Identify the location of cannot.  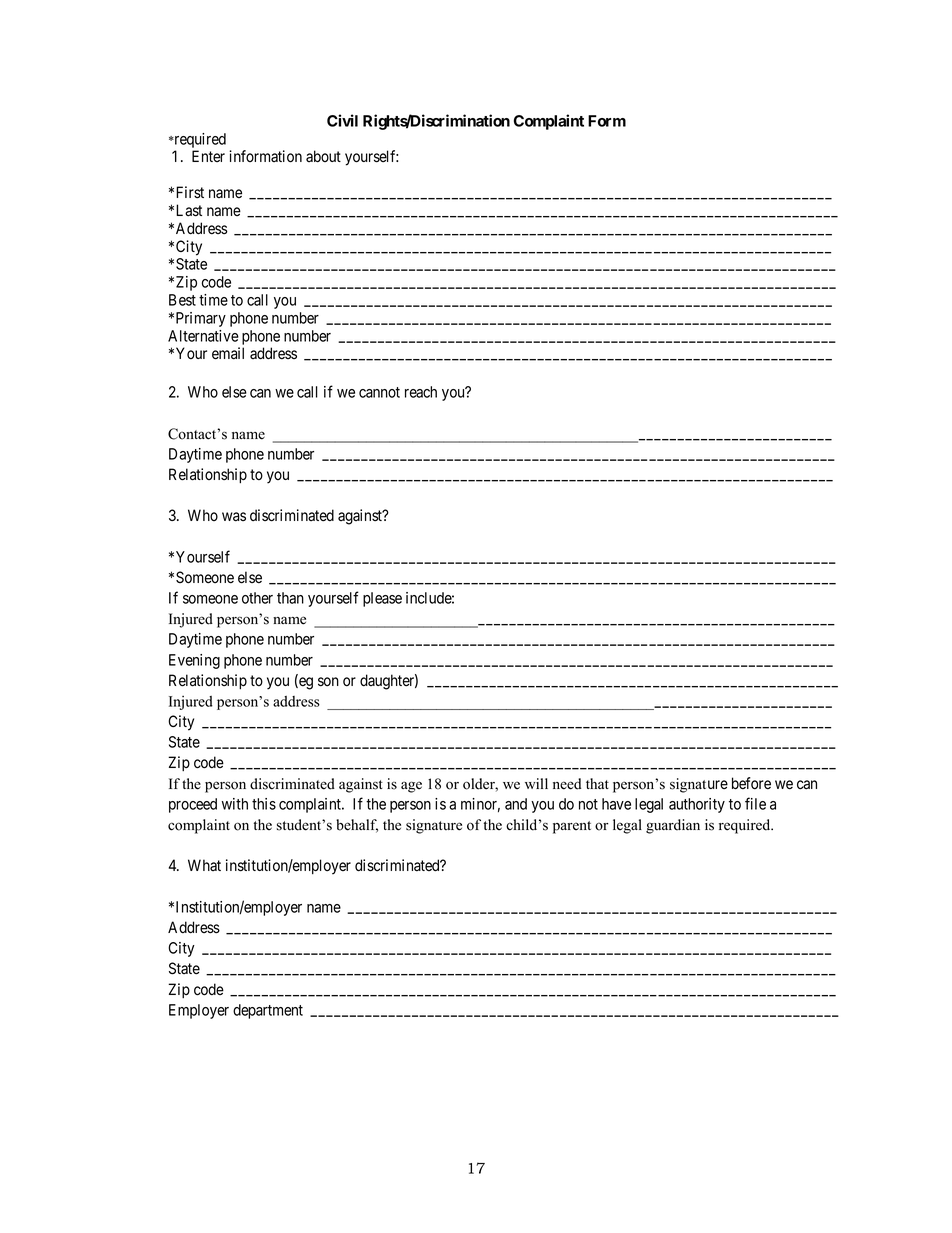
(379, 392).
